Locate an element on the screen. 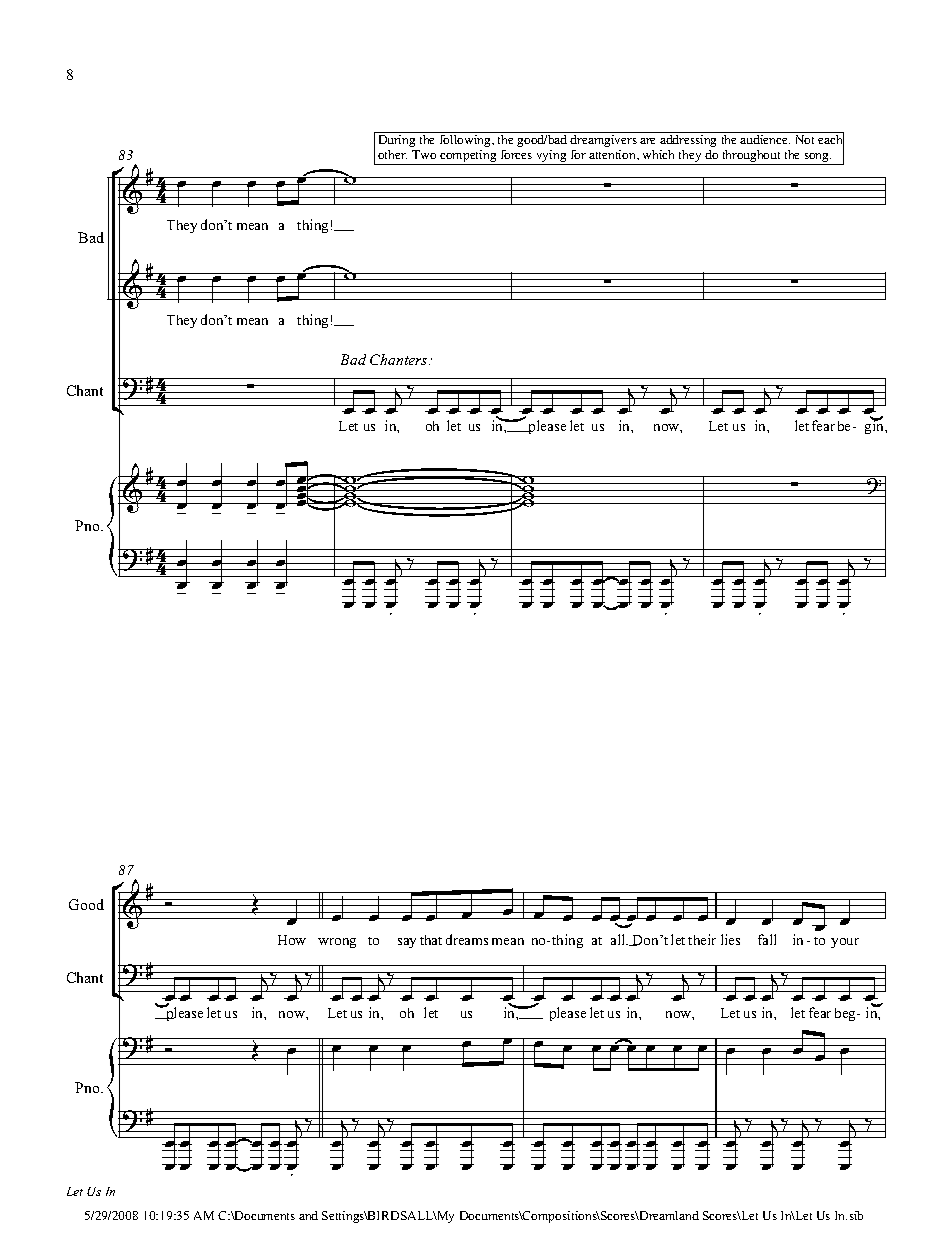 The height and width of the screenshot is (1233, 952). throughout is located at coordinates (751, 157).
